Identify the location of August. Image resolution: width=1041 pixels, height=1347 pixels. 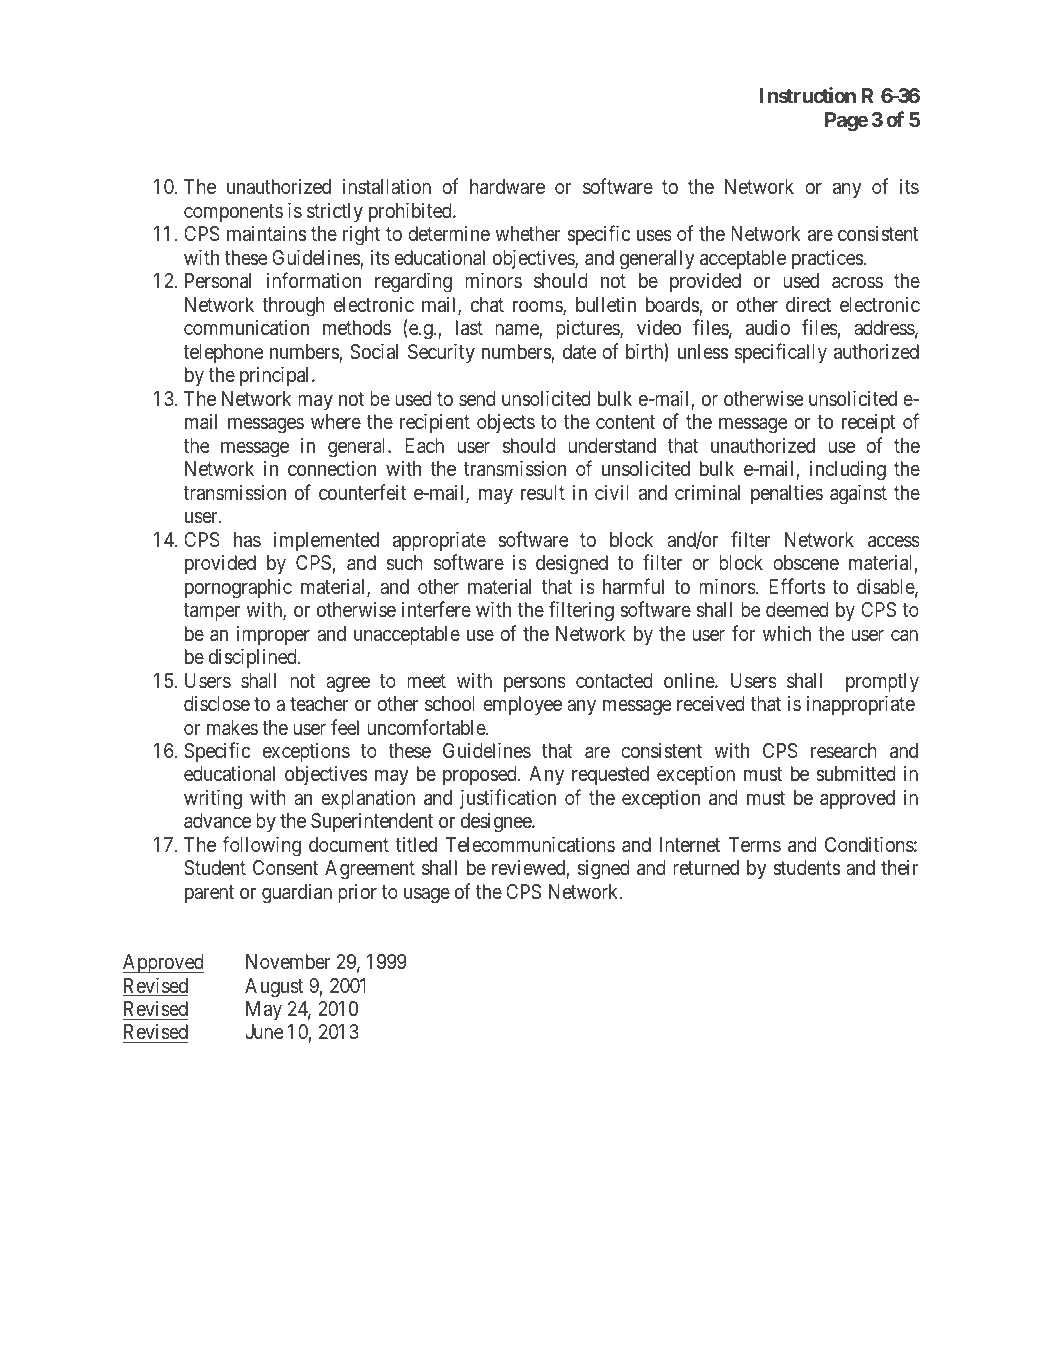
(274, 988).
